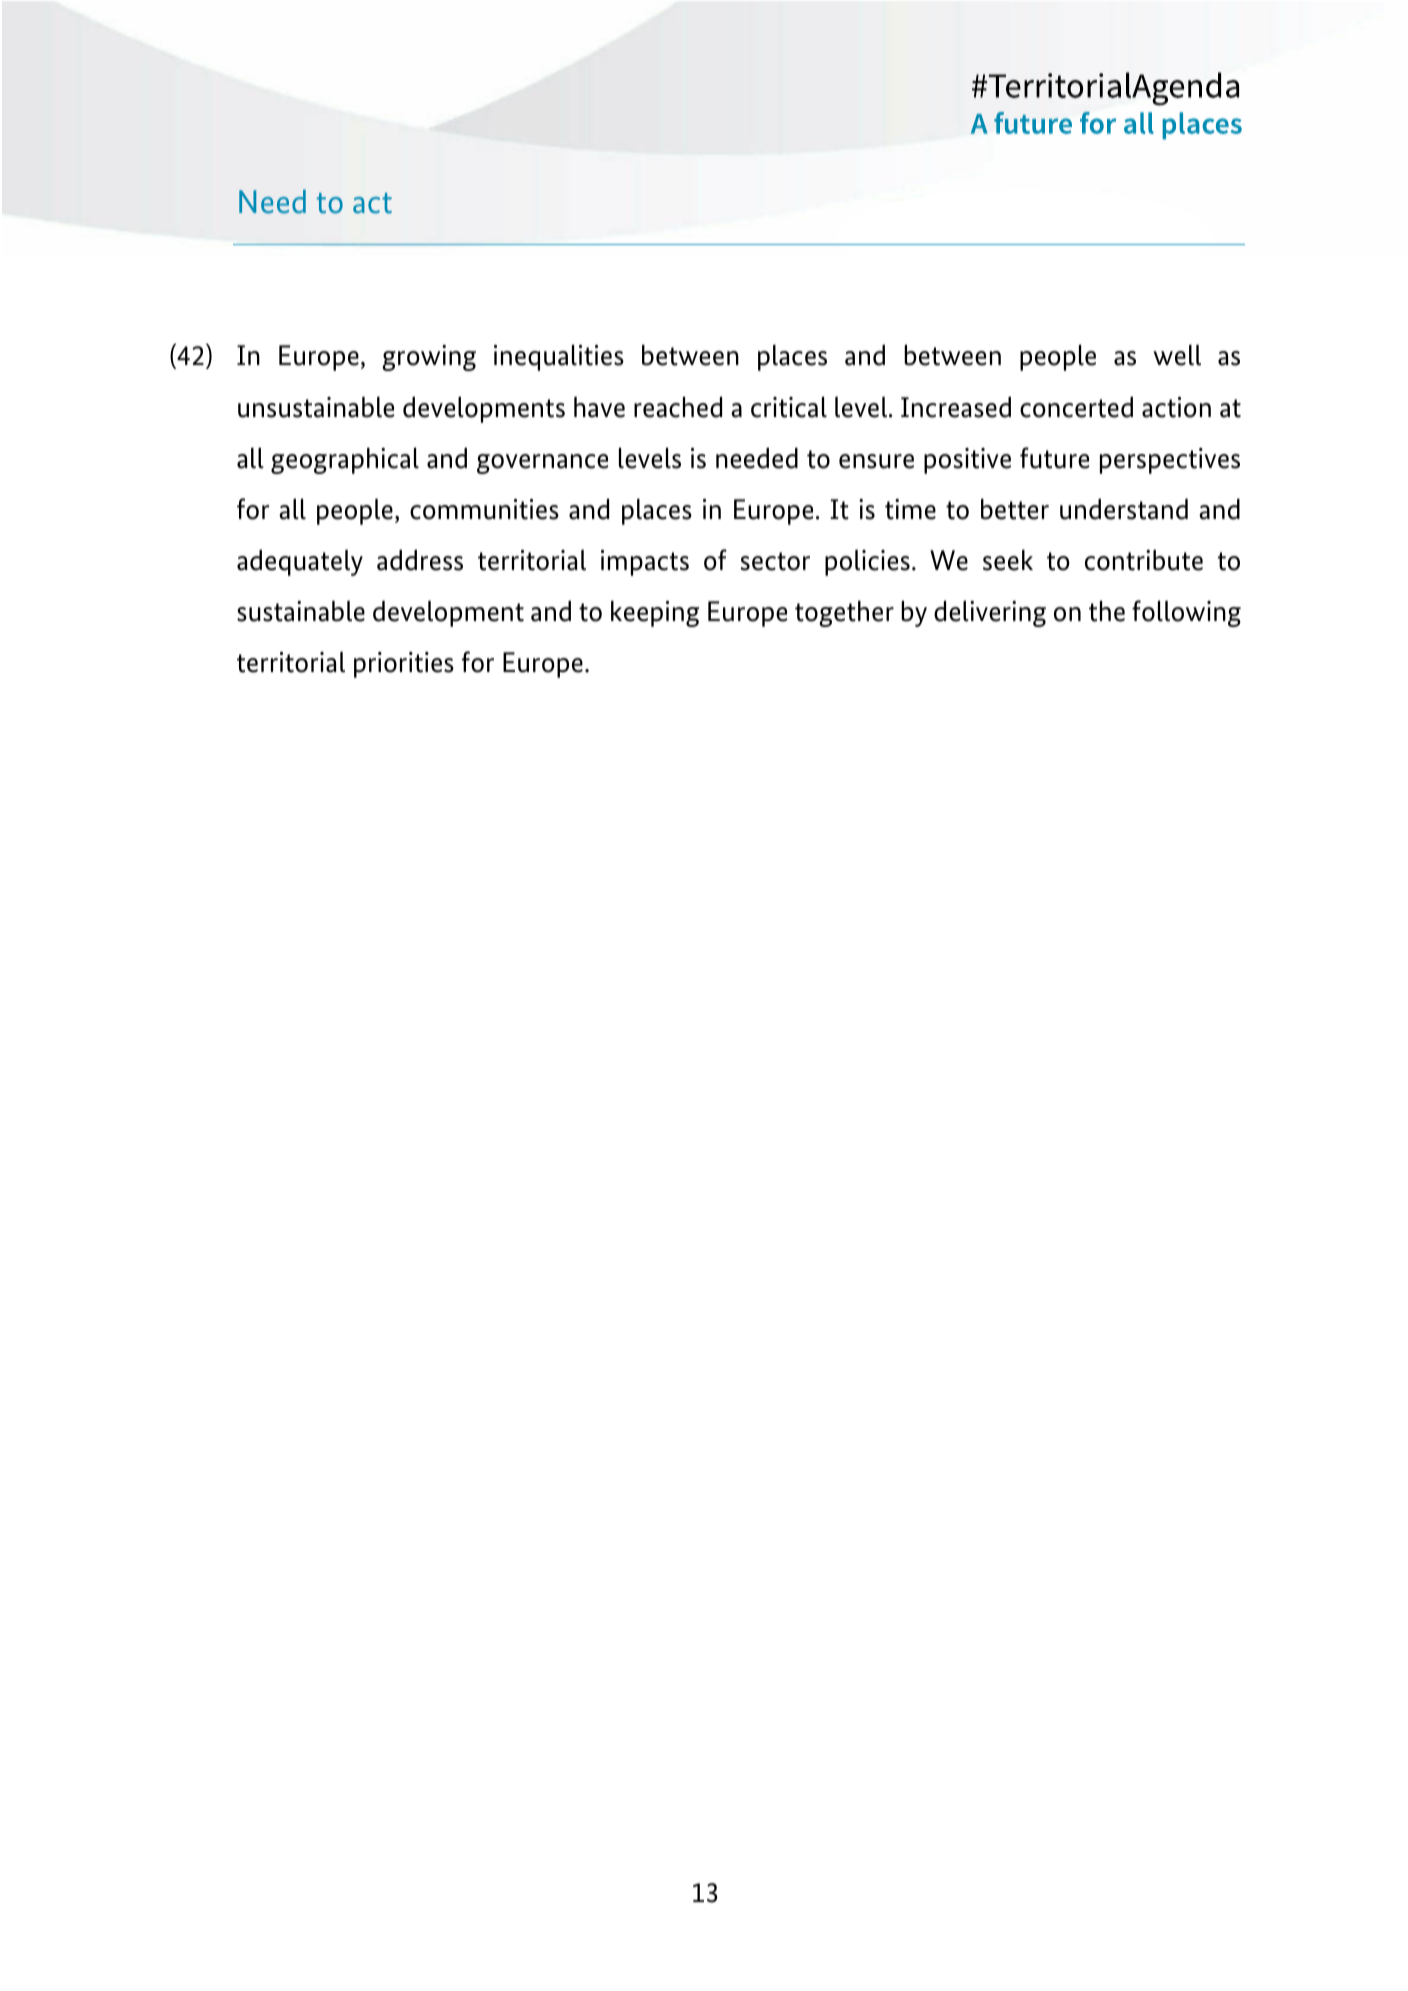 The height and width of the screenshot is (1991, 1408). Describe the element at coordinates (1124, 509) in the screenshot. I see `understand` at that location.
